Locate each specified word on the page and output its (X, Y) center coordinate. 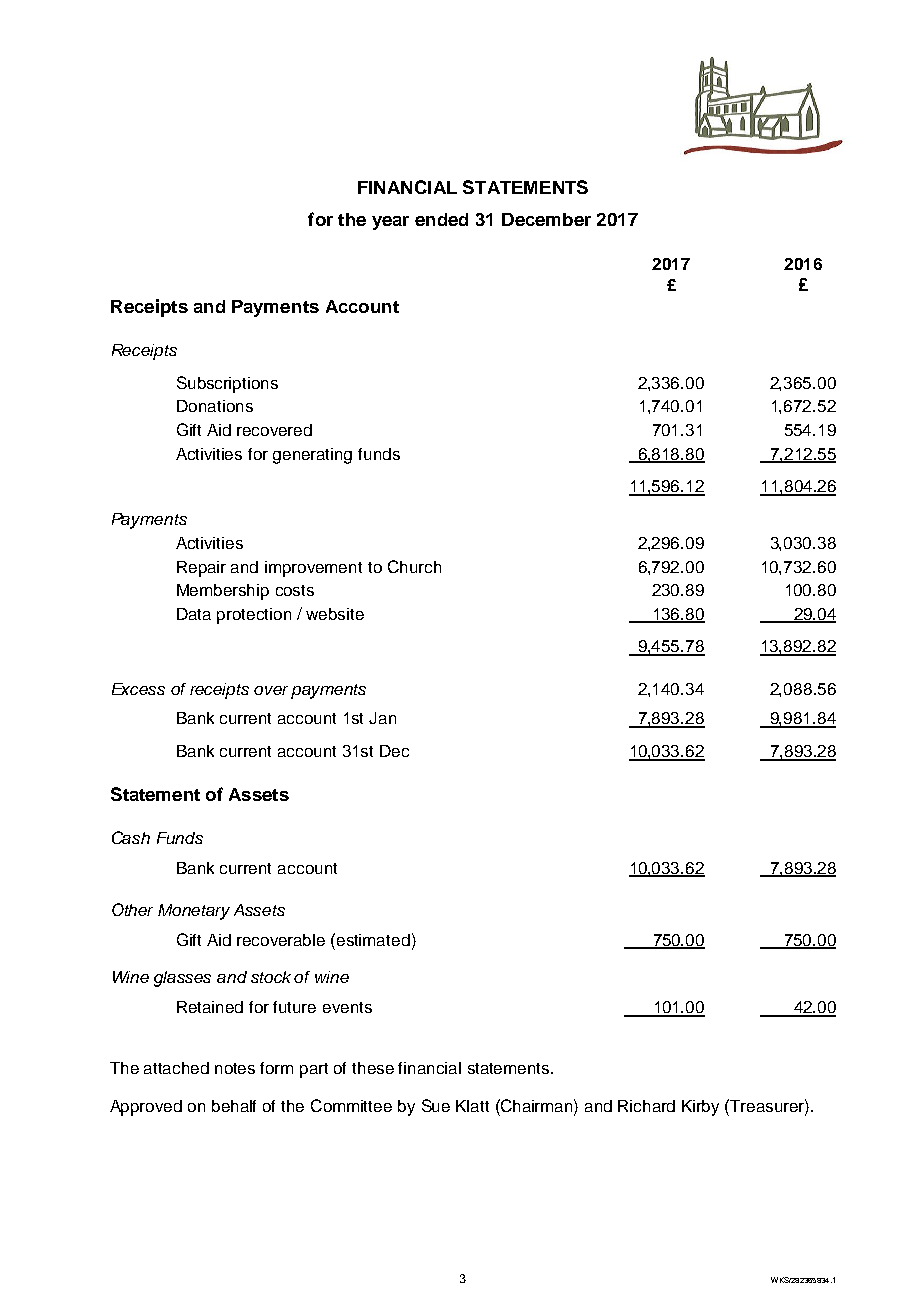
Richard (646, 1106)
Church (414, 566)
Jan (382, 718)
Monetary (194, 912)
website (335, 614)
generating (312, 456)
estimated (373, 940)
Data (194, 614)
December (546, 219)
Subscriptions (227, 384)
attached (176, 1068)
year (390, 223)
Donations (215, 406)
